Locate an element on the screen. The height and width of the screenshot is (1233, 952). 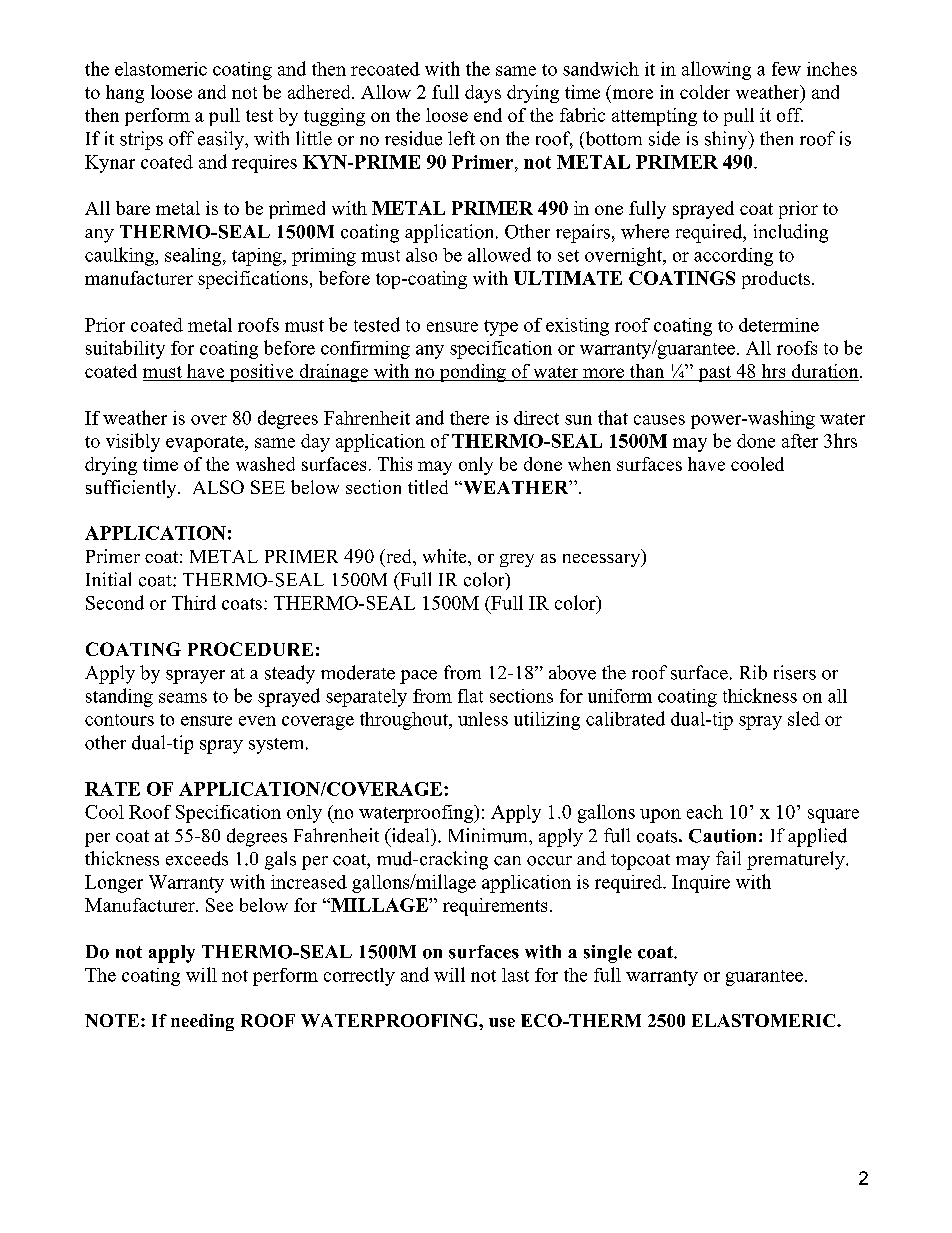
Rib is located at coordinates (753, 672).
